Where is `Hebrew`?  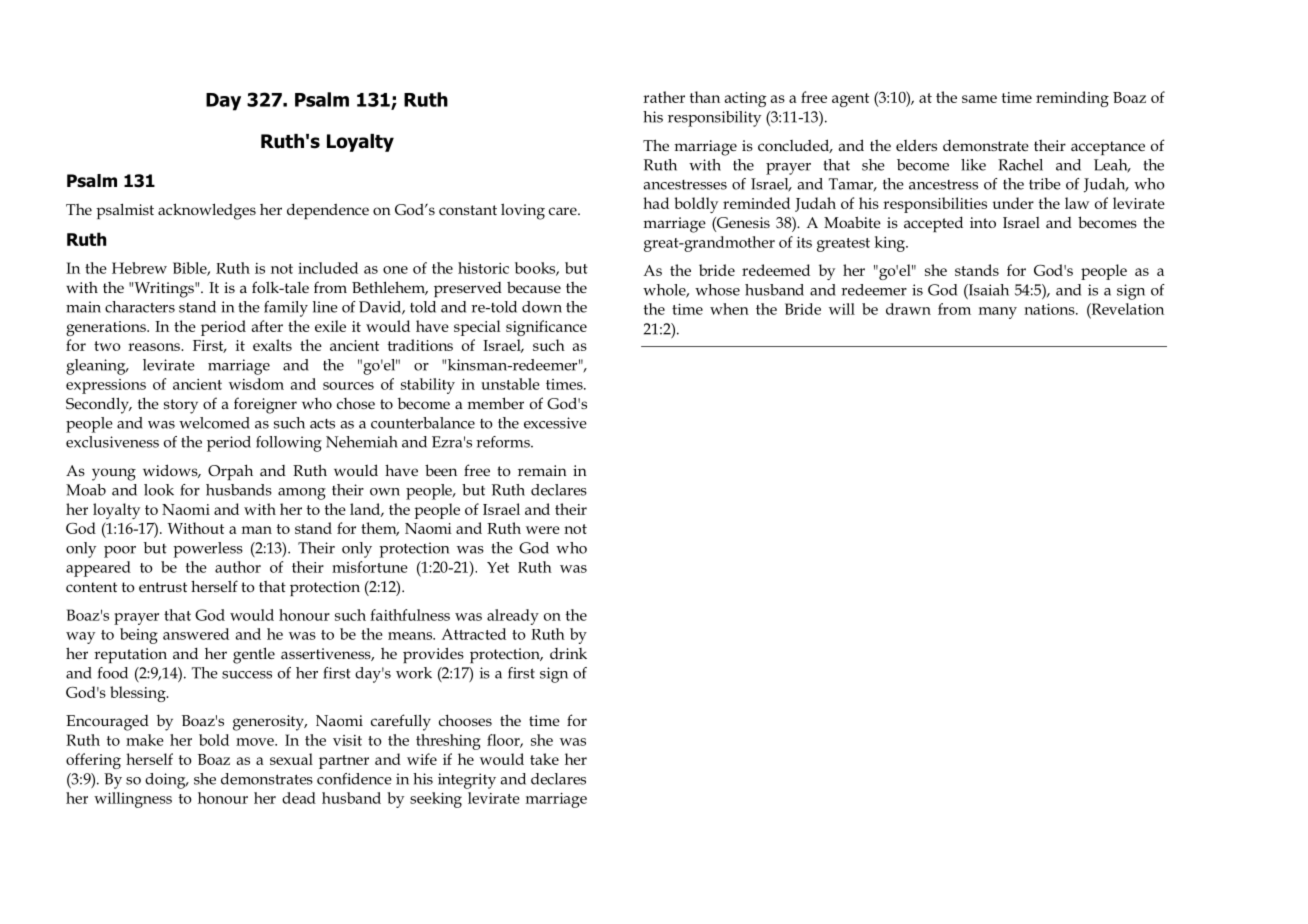
Hebrew is located at coordinates (139, 268).
